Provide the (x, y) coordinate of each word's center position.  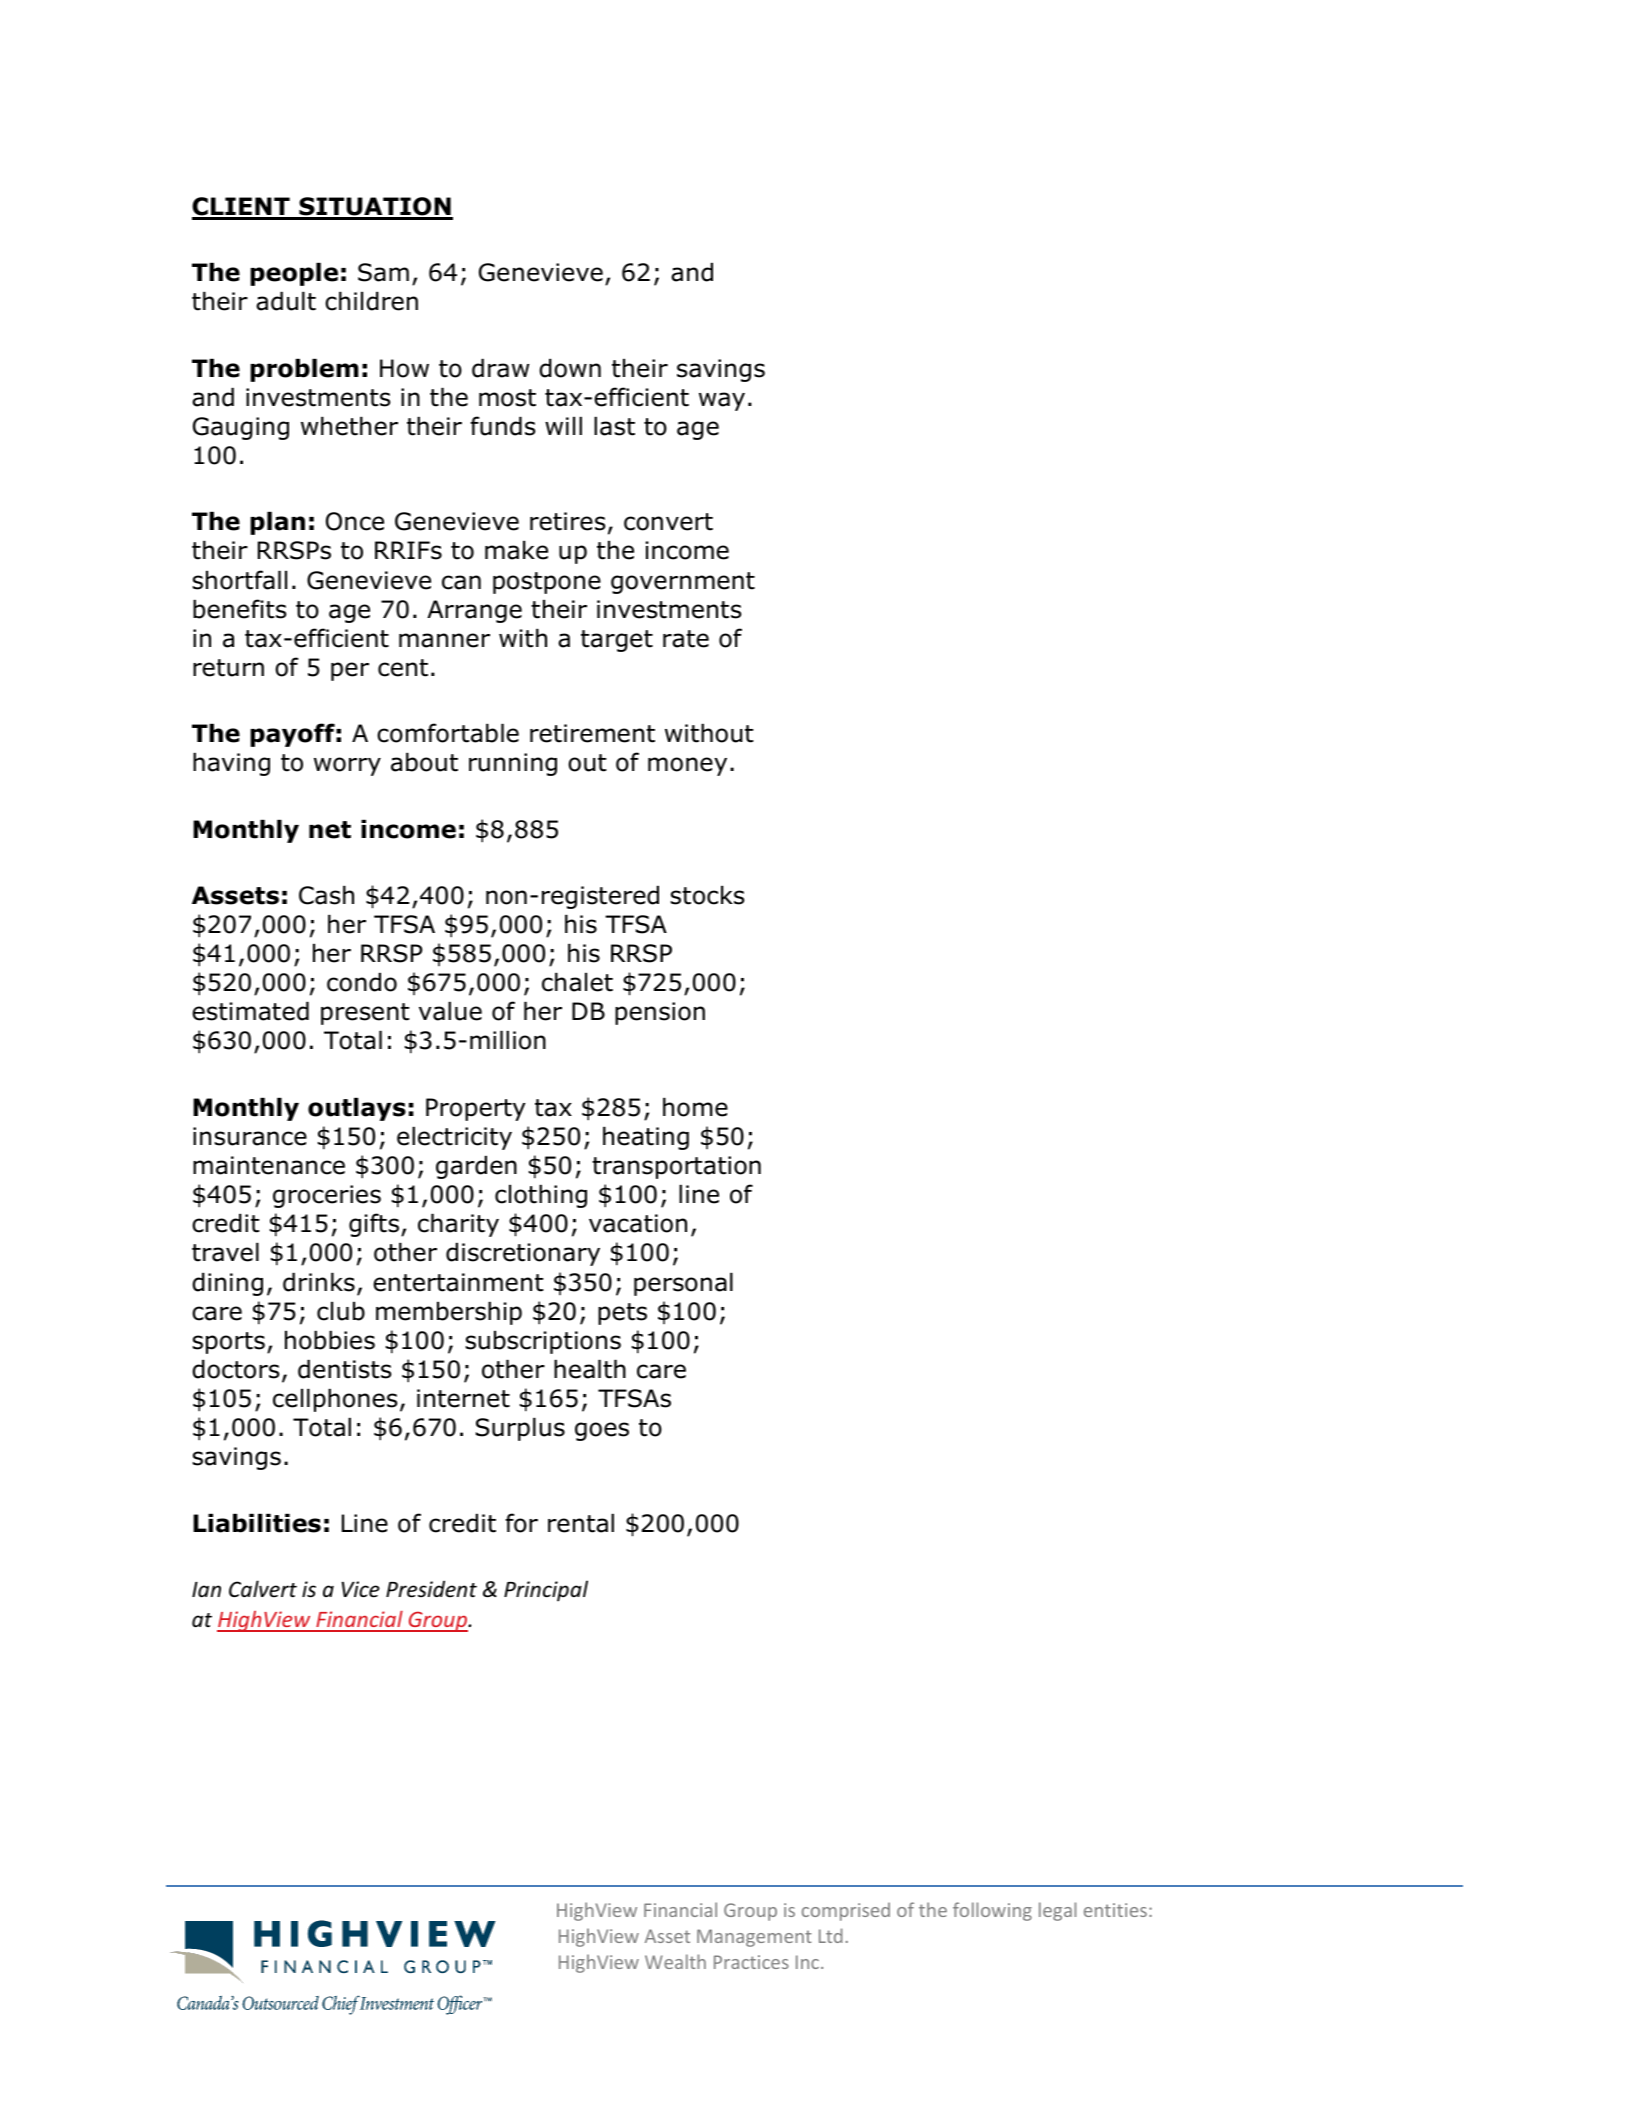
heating (646, 1138)
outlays (357, 1109)
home (695, 1107)
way (722, 401)
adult (286, 301)
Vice (361, 1589)
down (570, 368)
